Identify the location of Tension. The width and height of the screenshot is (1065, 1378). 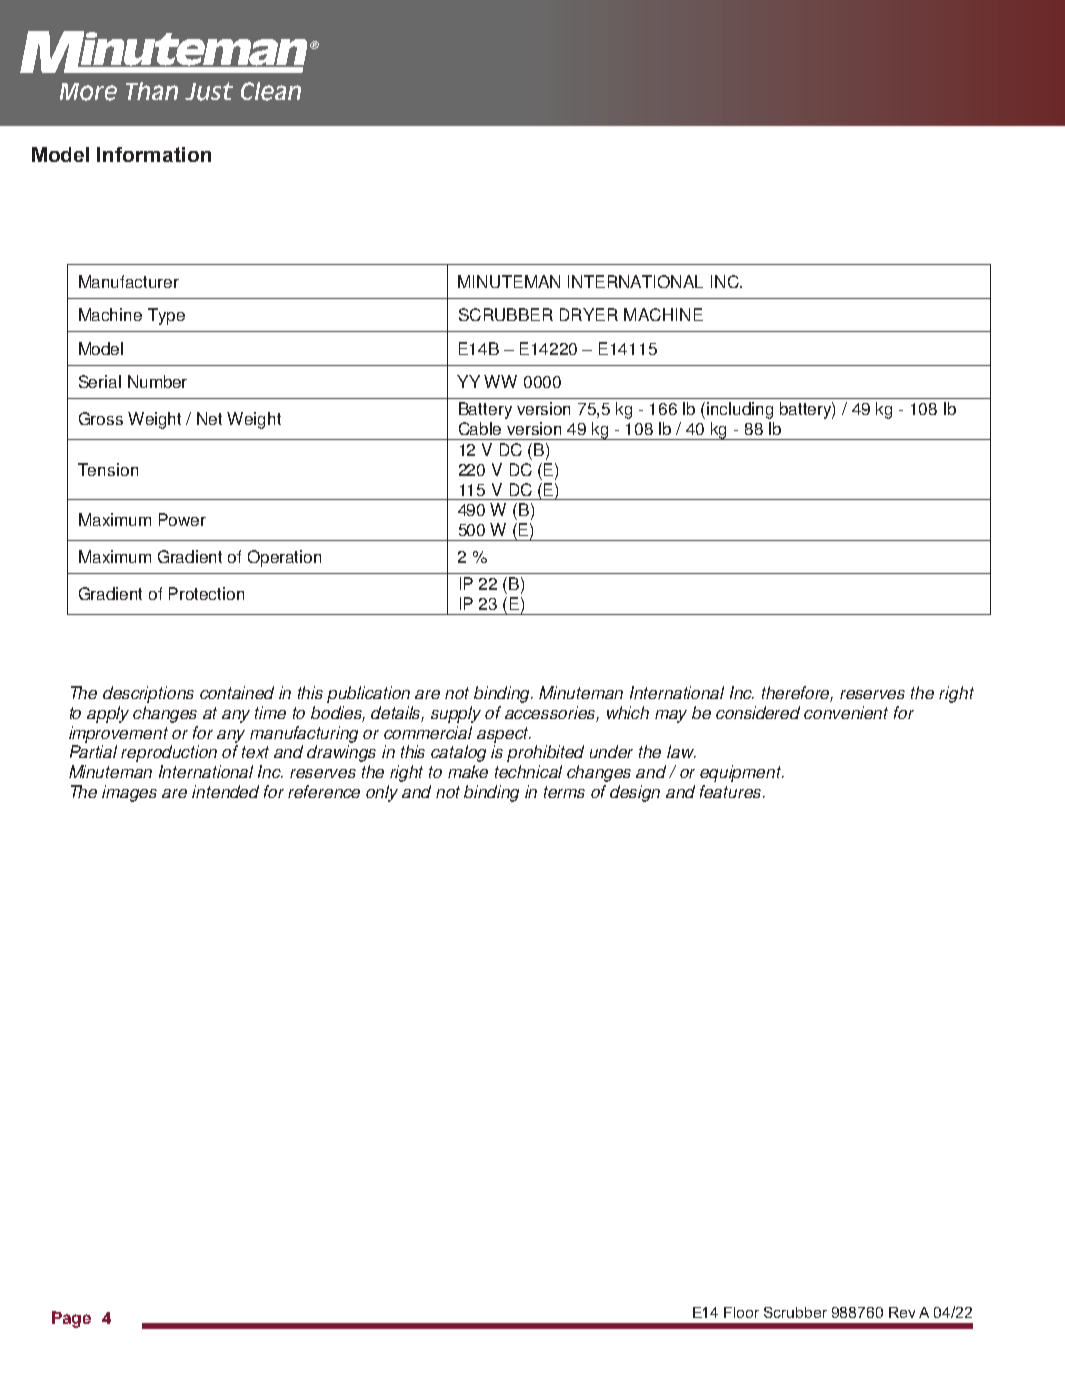
(108, 469).
